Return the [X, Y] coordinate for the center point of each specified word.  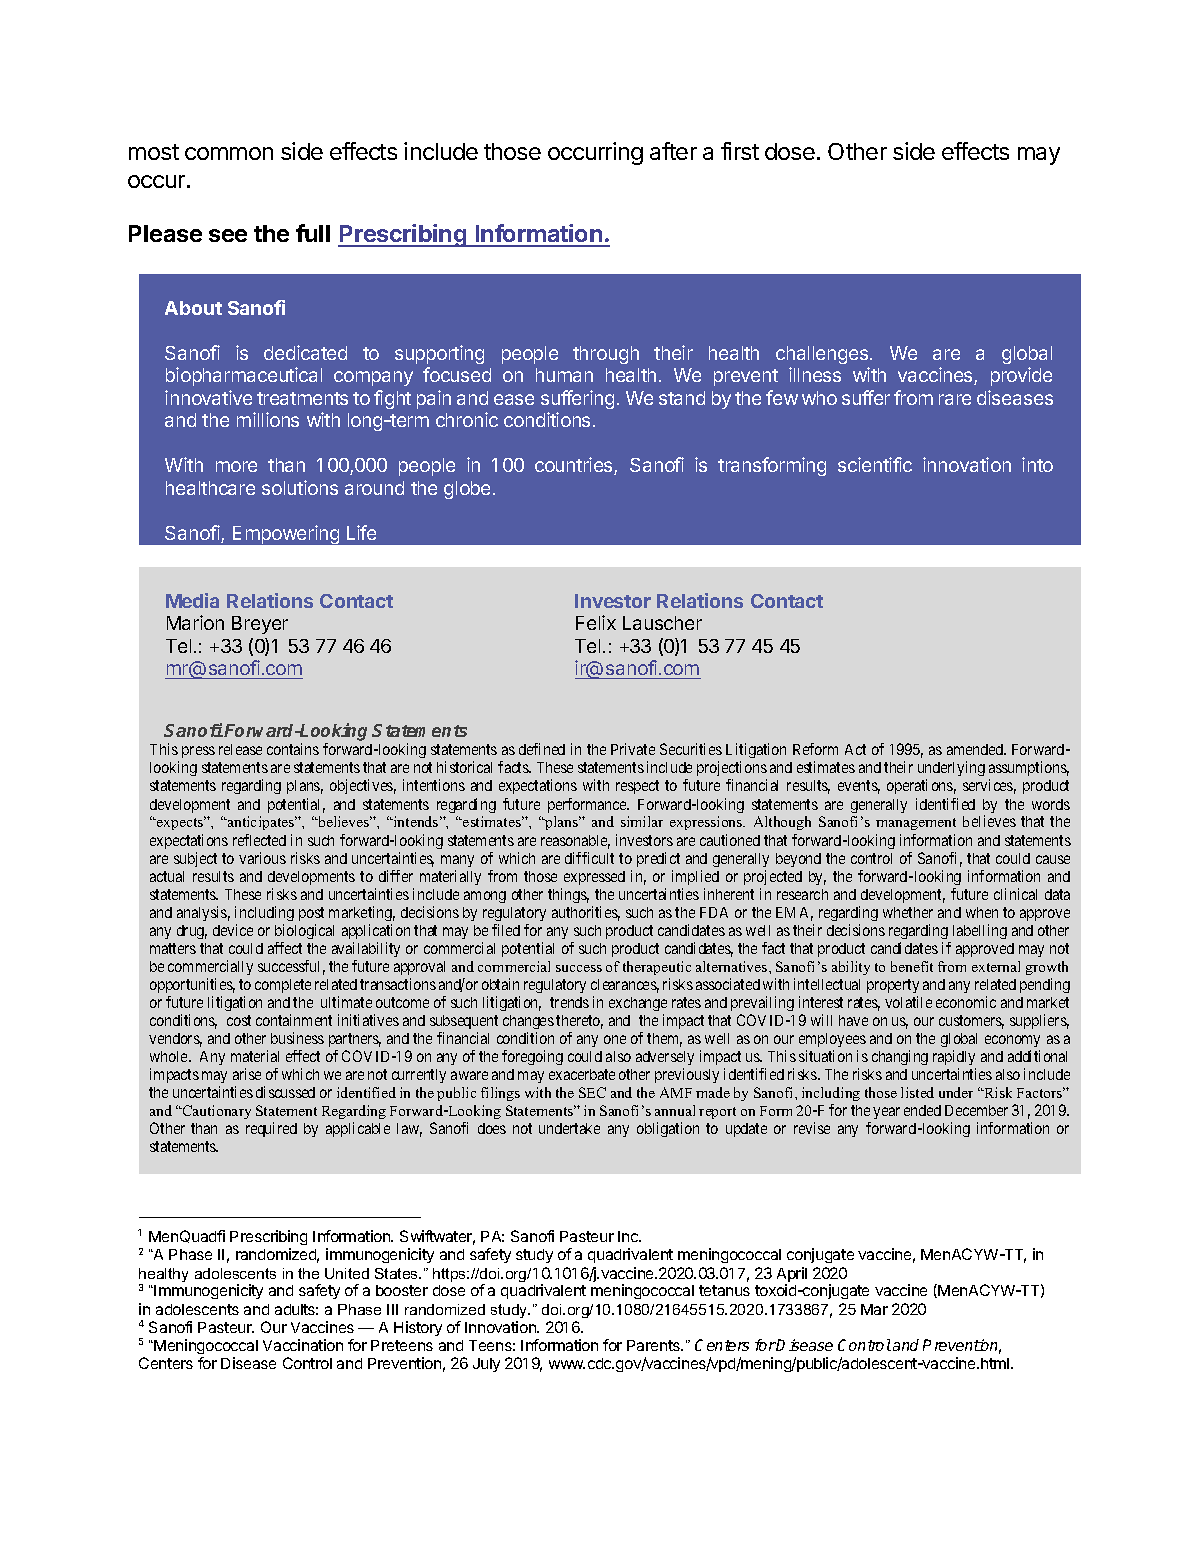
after [673, 151]
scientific [875, 464]
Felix [596, 622]
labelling [980, 931]
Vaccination [303, 1345]
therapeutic [657, 968]
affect [285, 948]
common [229, 153]
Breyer [260, 625]
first [740, 151]
